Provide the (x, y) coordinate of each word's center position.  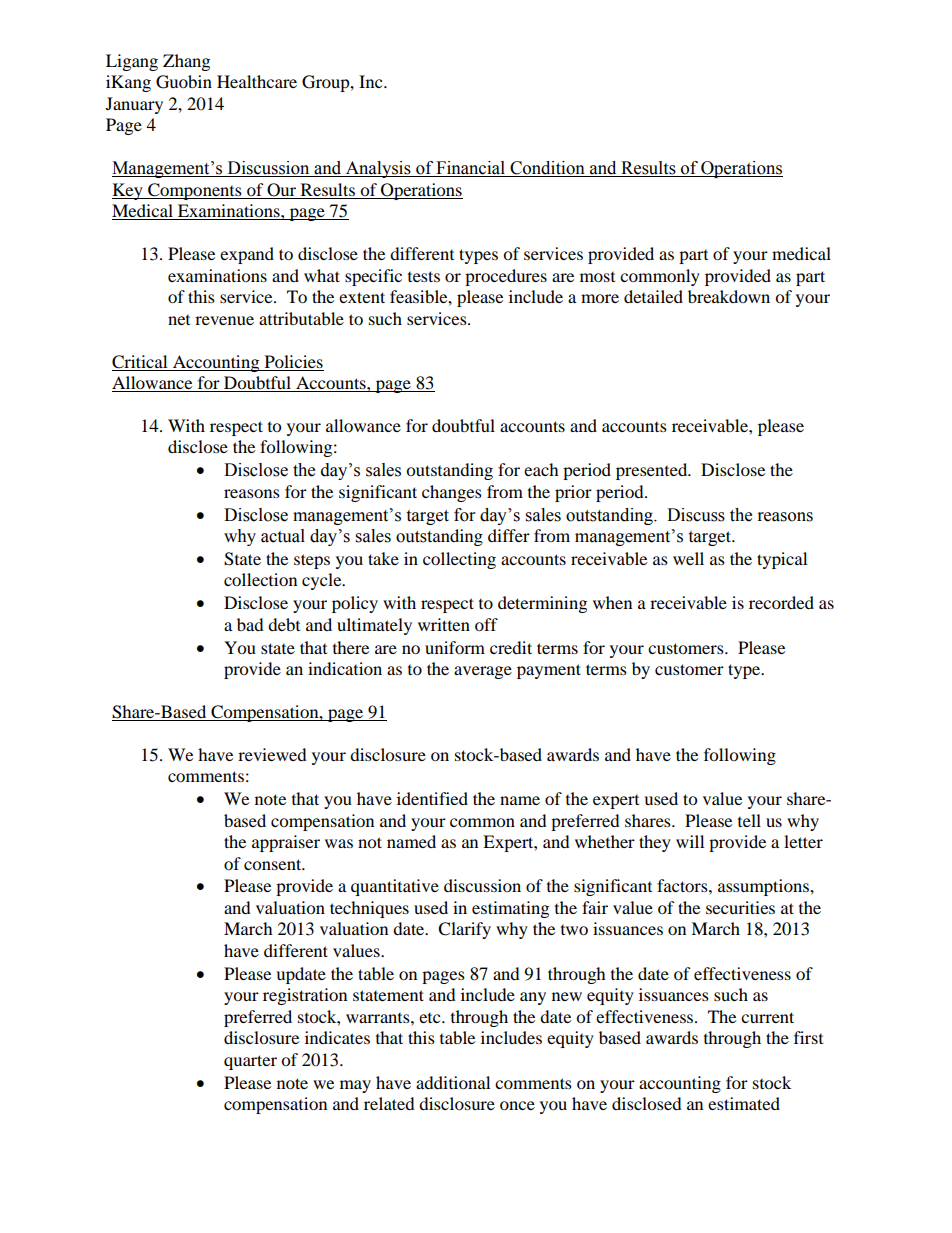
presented (653, 471)
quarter (250, 1062)
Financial (471, 169)
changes (452, 493)
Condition (547, 169)
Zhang (186, 62)
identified (432, 798)
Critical (139, 362)
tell (749, 820)
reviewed (272, 754)
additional (453, 1082)
